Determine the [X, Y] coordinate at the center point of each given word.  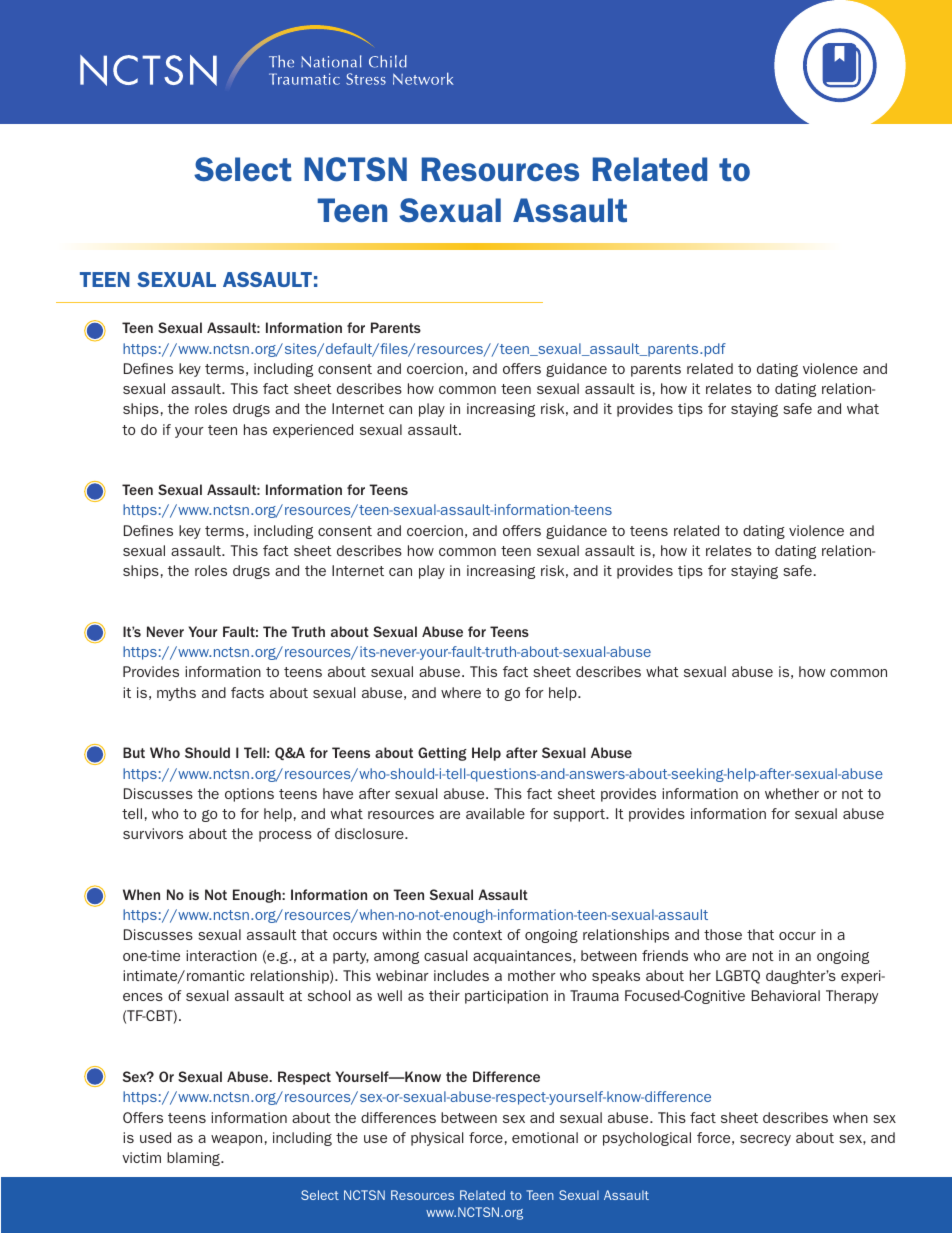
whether [792, 793]
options [249, 795]
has [255, 429]
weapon [236, 1140]
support [580, 815]
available [495, 813]
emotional [545, 1137]
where [461, 692]
